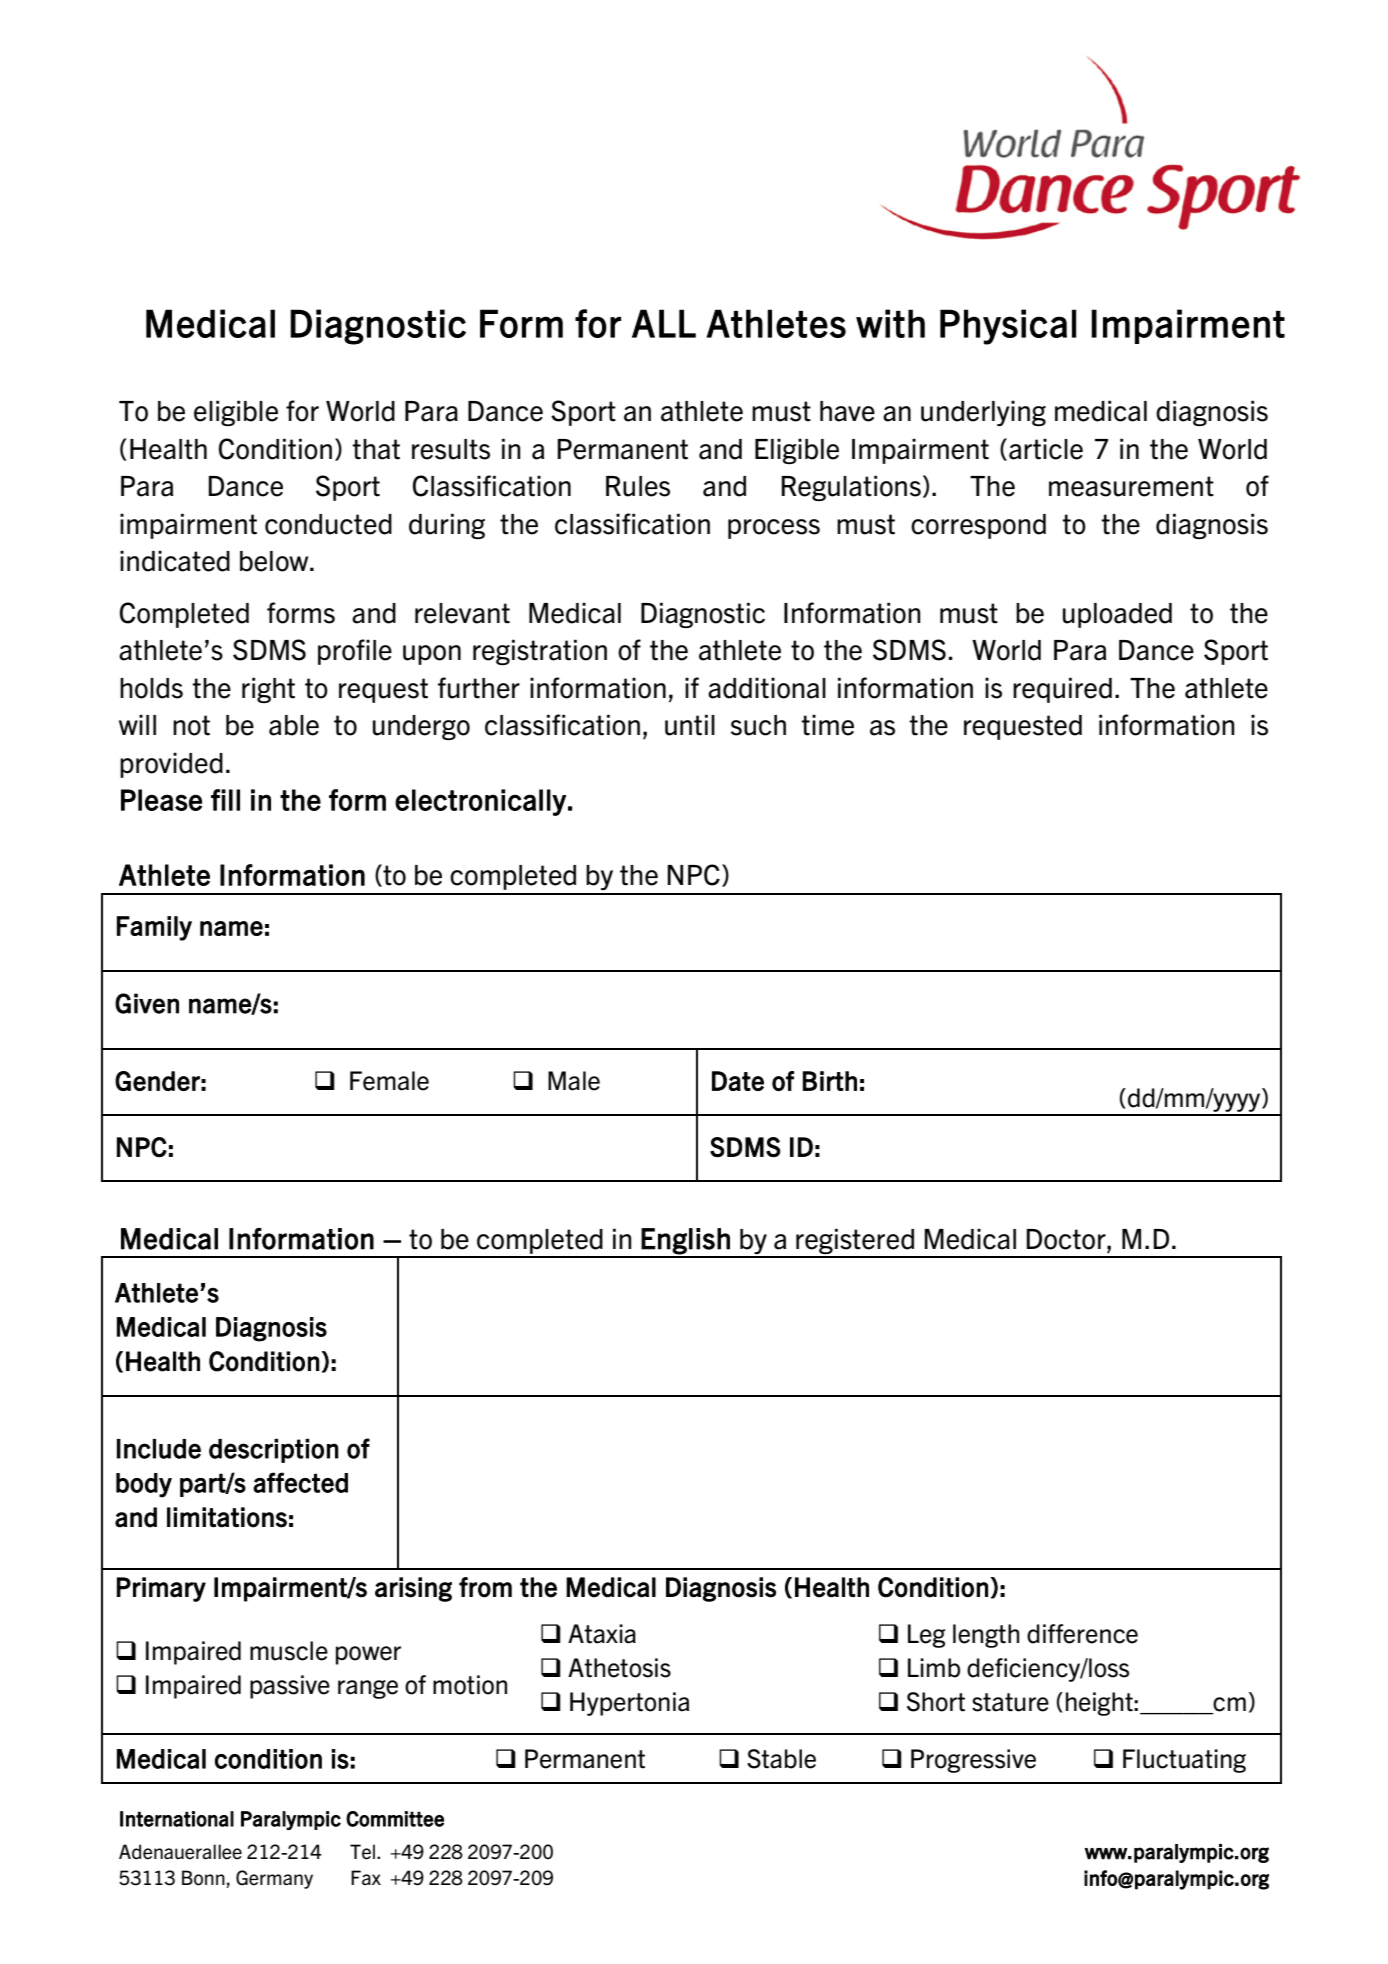  Describe the element at coordinates (638, 486) in the document. I see `Rules` at that location.
